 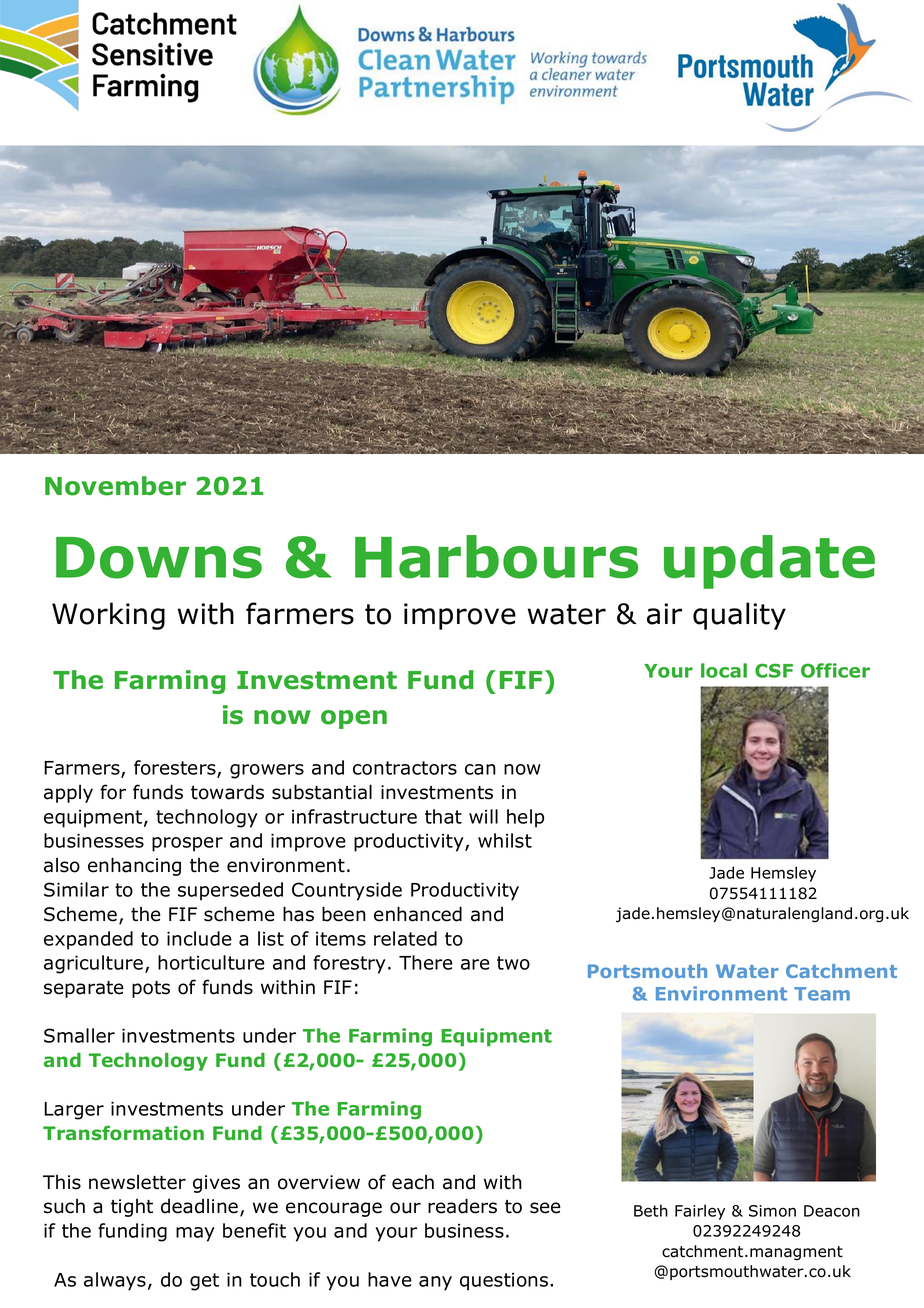 What do you see at coordinates (496, 557) in the screenshot?
I see `Harbours` at bounding box center [496, 557].
